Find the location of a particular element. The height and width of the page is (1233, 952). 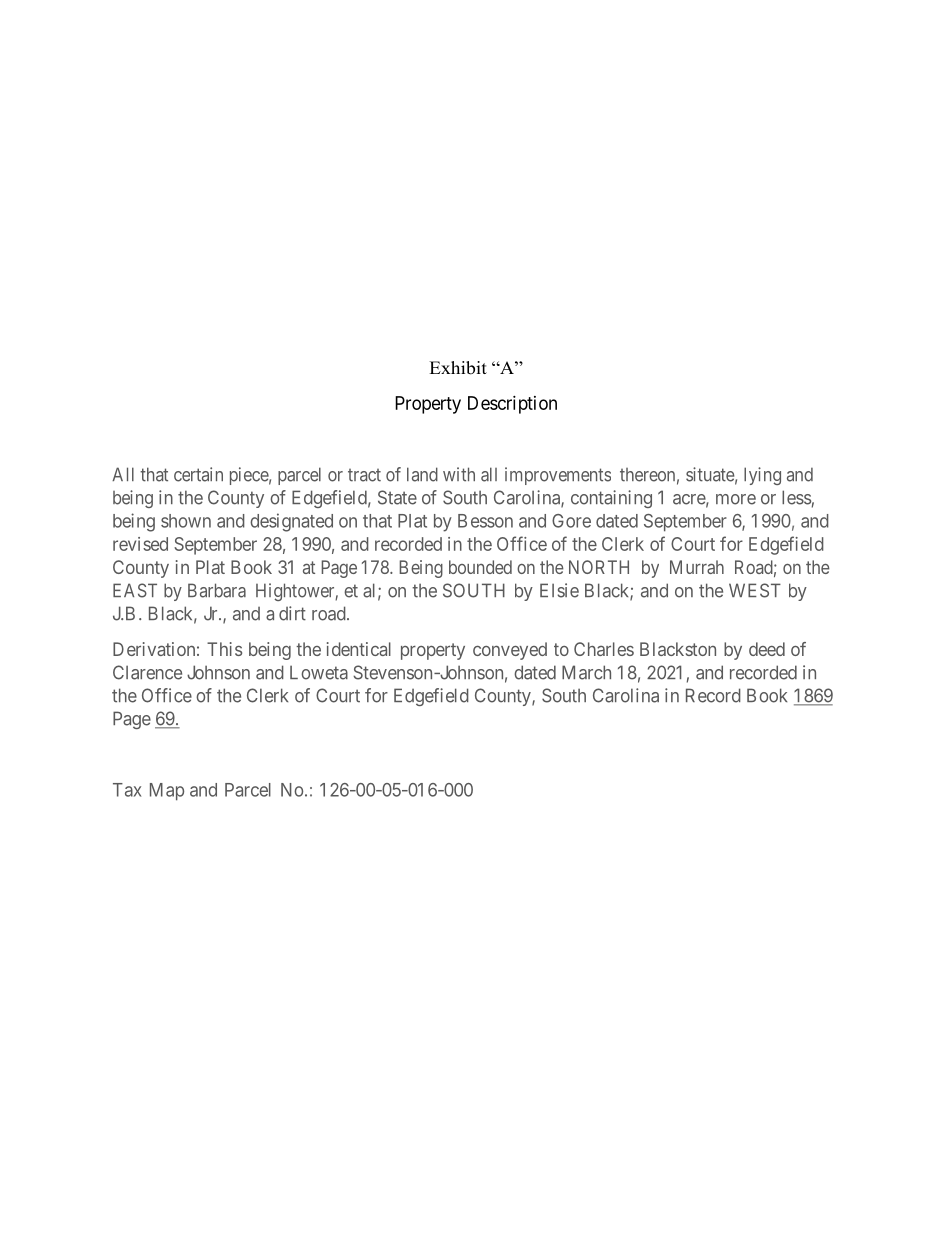

Exhibit is located at coordinates (458, 368).
